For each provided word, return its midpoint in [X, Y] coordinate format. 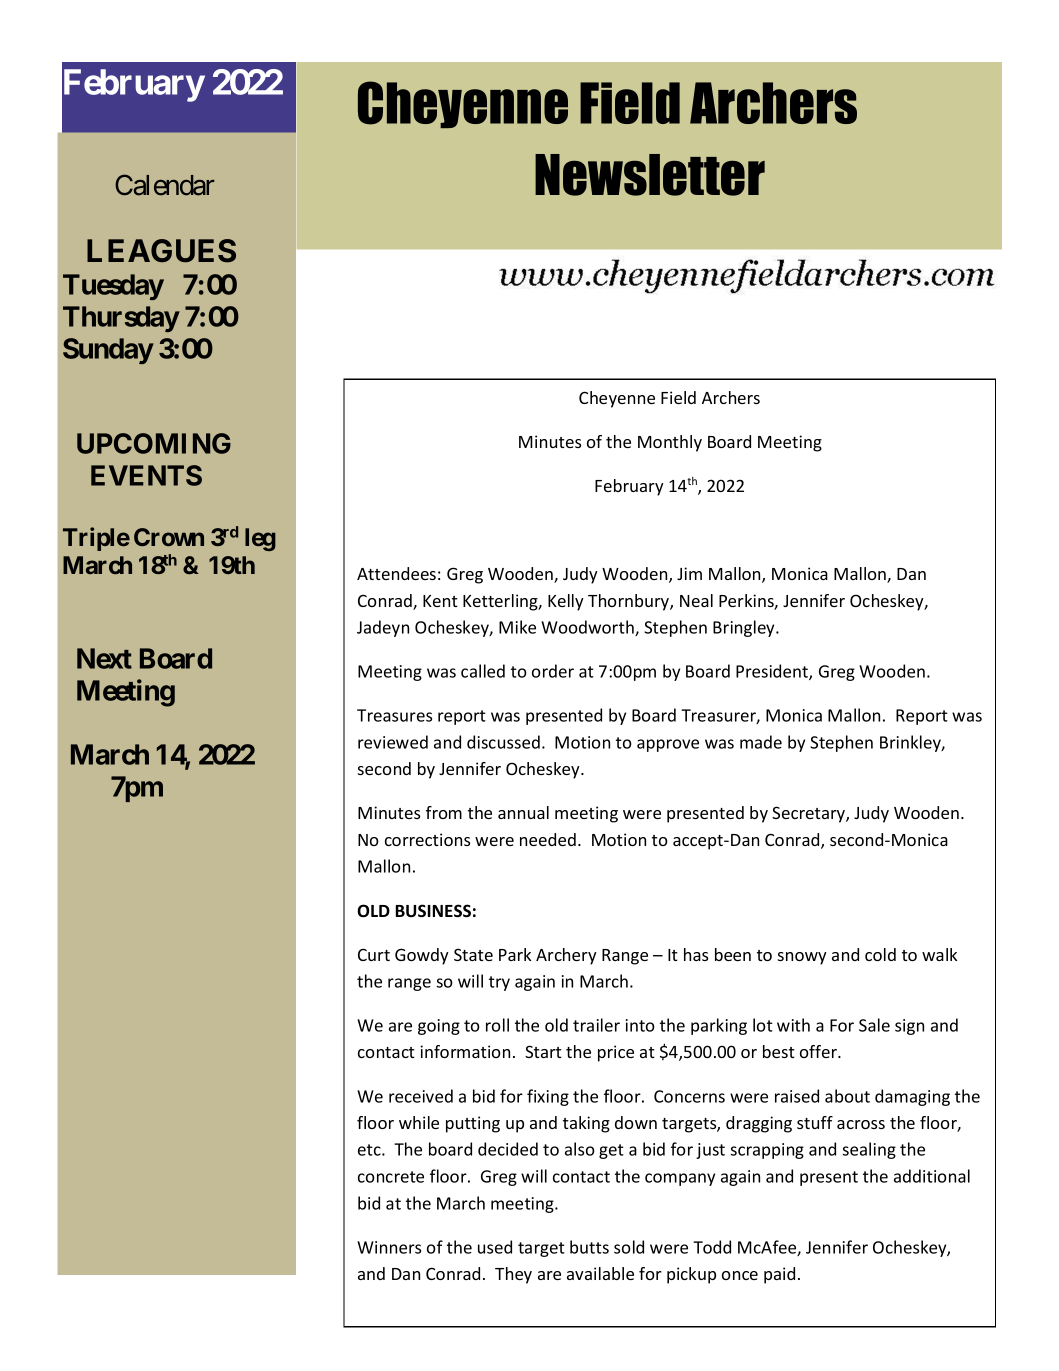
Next [104, 658]
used [495, 1247]
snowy [802, 958]
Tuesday [113, 287]
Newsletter [650, 175]
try [499, 983]
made [761, 742]
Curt [374, 954]
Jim [689, 573]
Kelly [566, 602]
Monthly [670, 443]
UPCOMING [154, 443]
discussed [503, 742]
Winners [389, 1247]
